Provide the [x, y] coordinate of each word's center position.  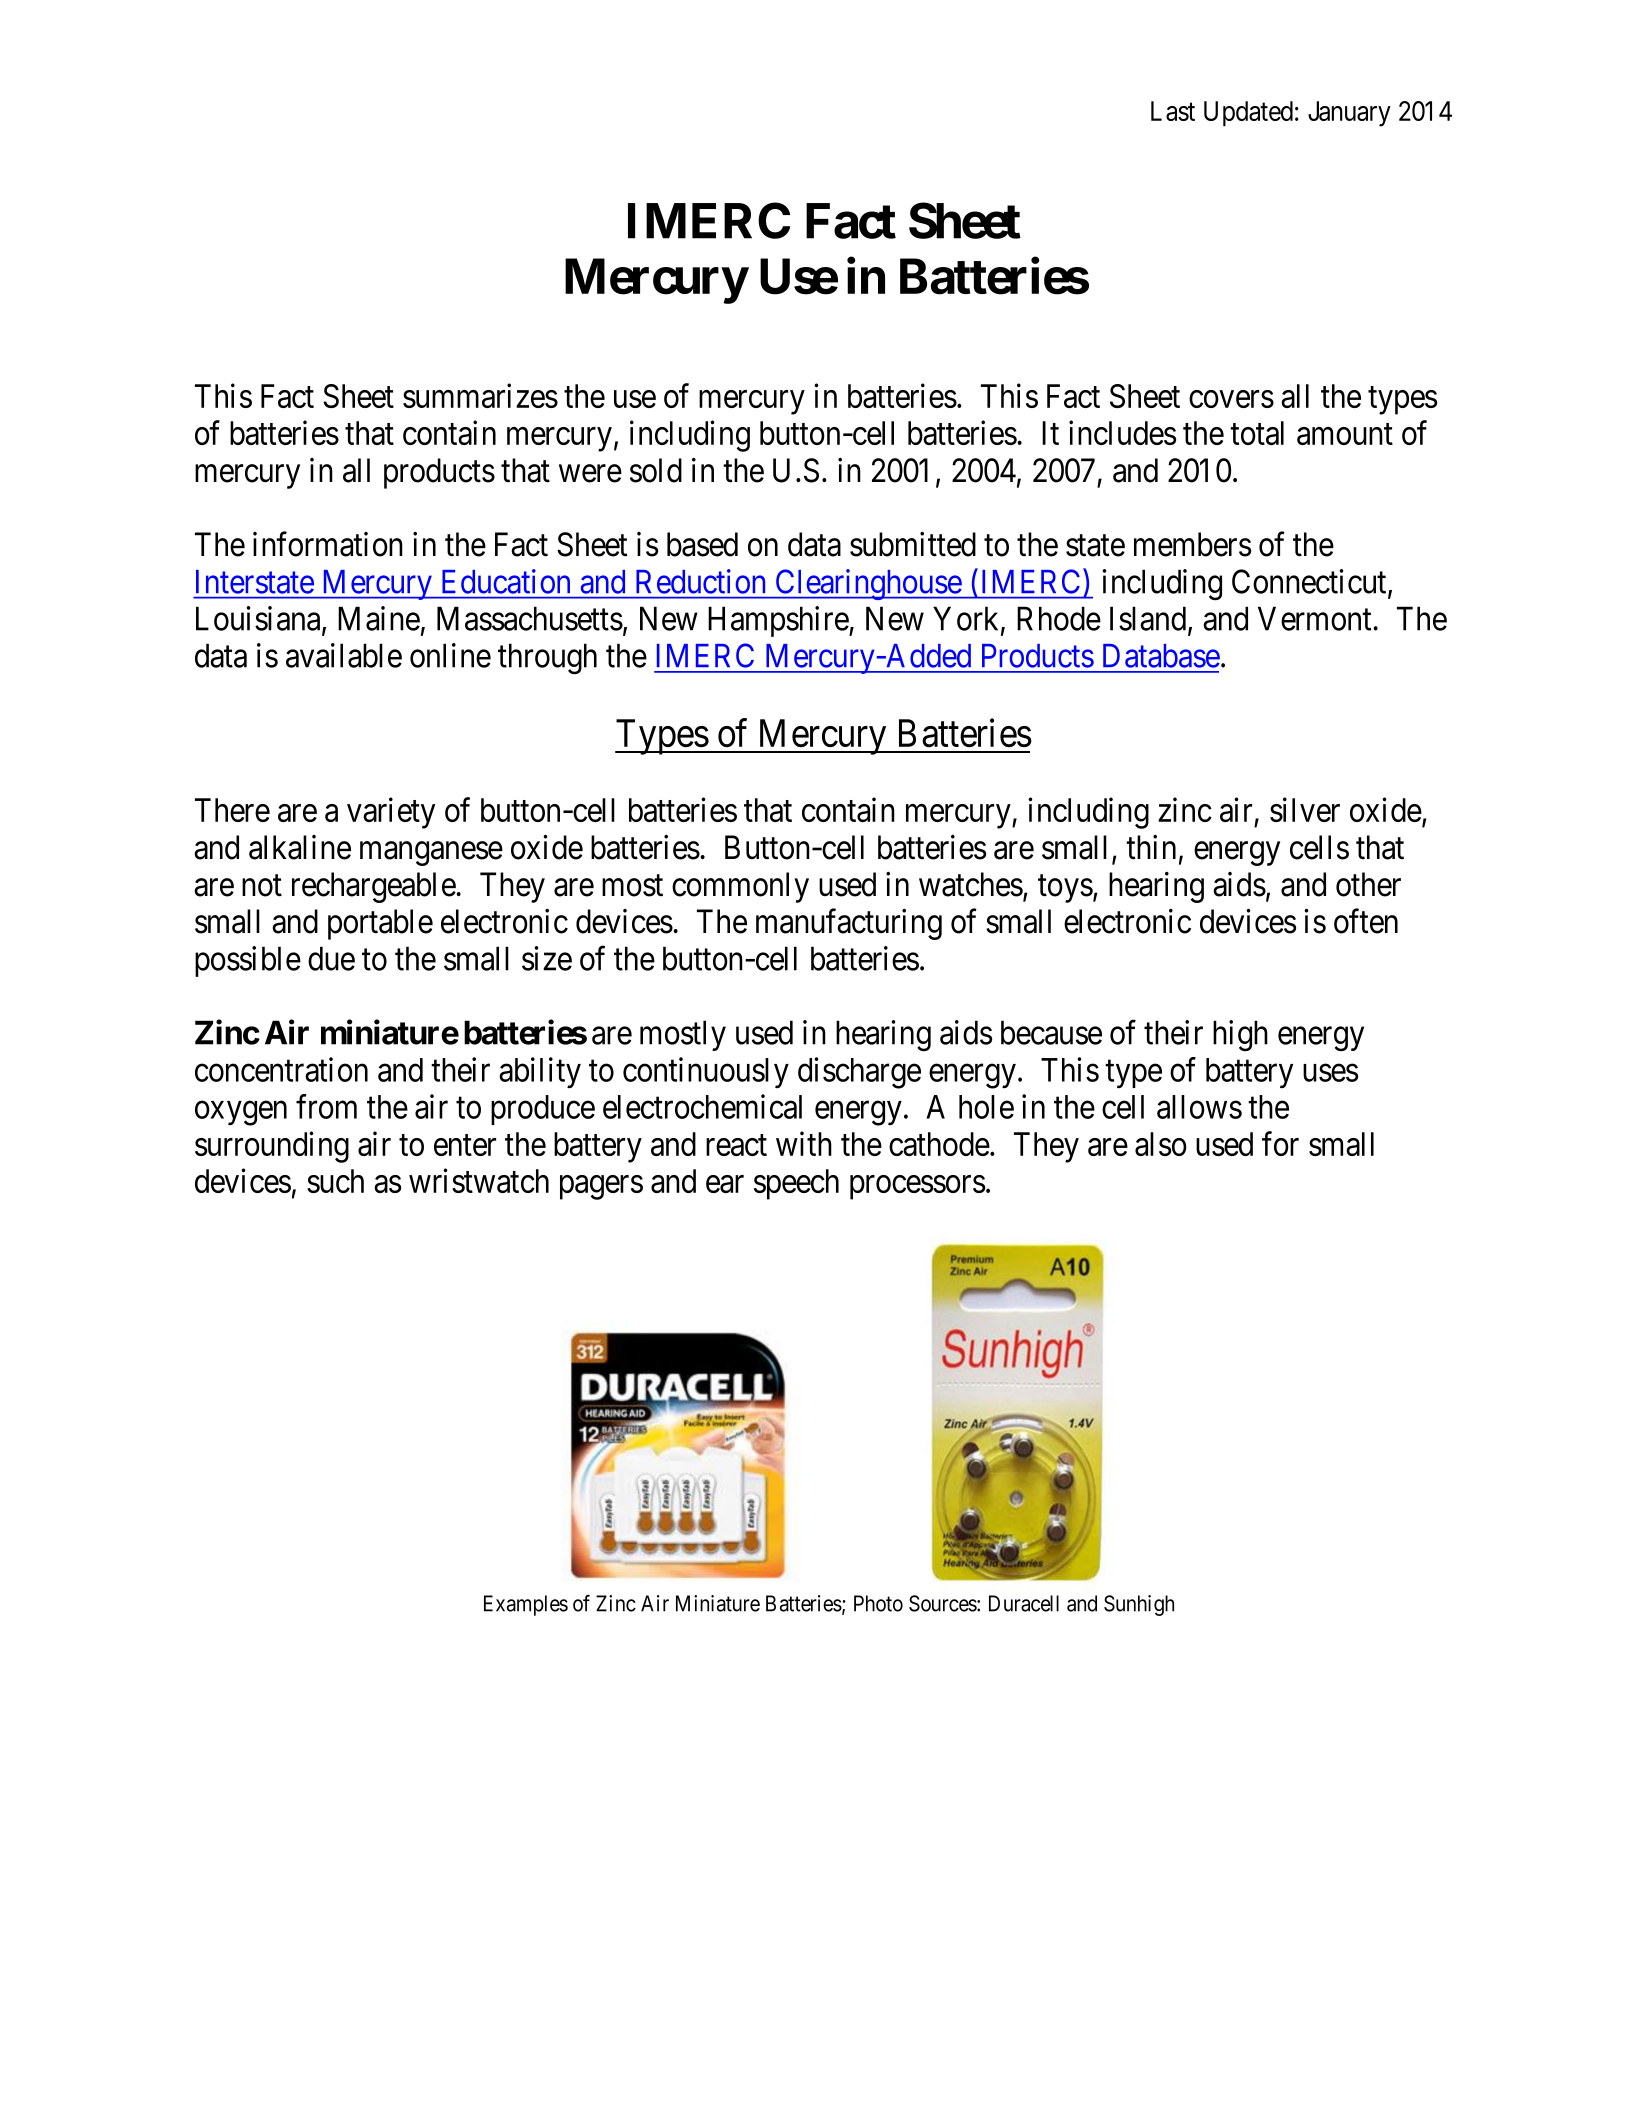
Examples [526, 1605]
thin [1151, 847]
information [328, 544]
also [1161, 1144]
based [702, 544]
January [1349, 114]
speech [796, 1184]
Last [1173, 111]
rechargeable [374, 887]
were [590, 474]
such [335, 1181]
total [1257, 433]
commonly [740, 887]
